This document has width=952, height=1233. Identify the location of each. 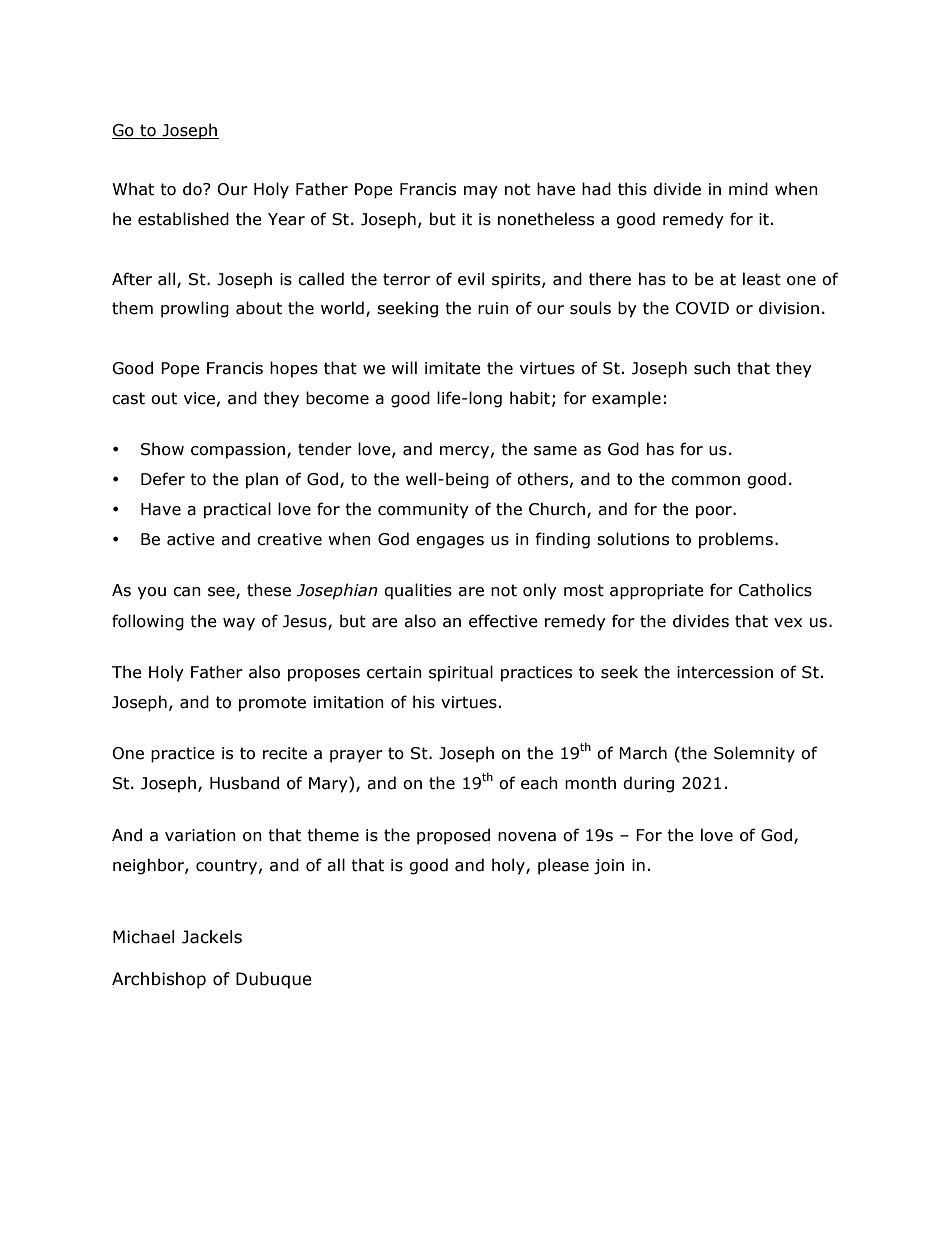
(539, 783).
